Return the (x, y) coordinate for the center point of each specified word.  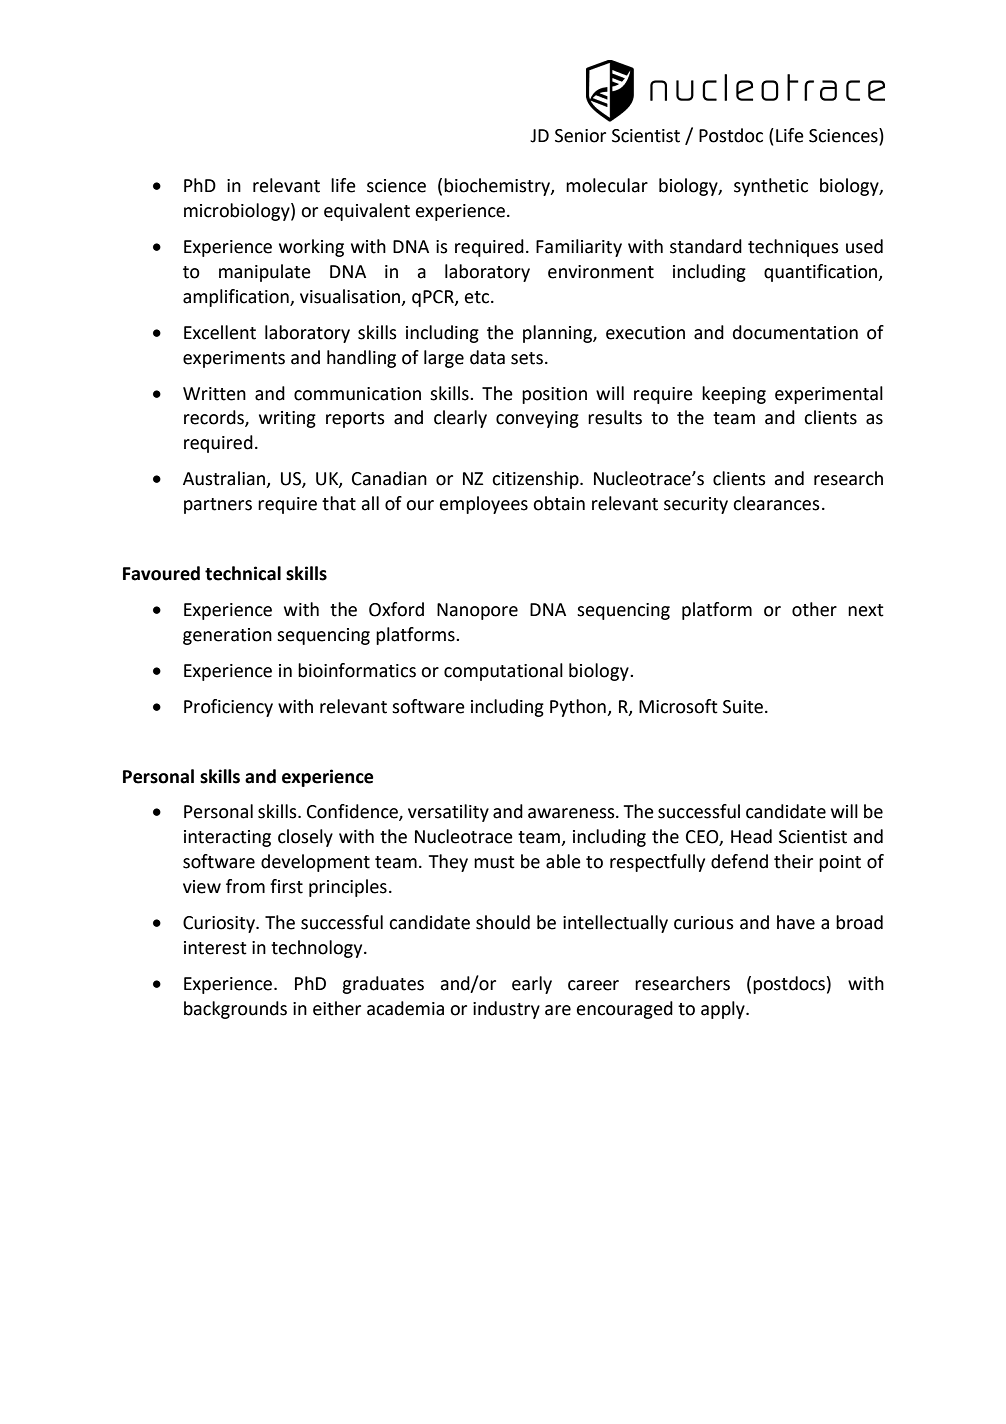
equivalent (367, 212)
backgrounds (235, 1010)
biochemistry (498, 187)
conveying (537, 419)
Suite (743, 707)
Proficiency (228, 708)
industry (506, 1010)
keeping (734, 395)
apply (724, 1010)
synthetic (771, 187)
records (215, 418)
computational (503, 672)
